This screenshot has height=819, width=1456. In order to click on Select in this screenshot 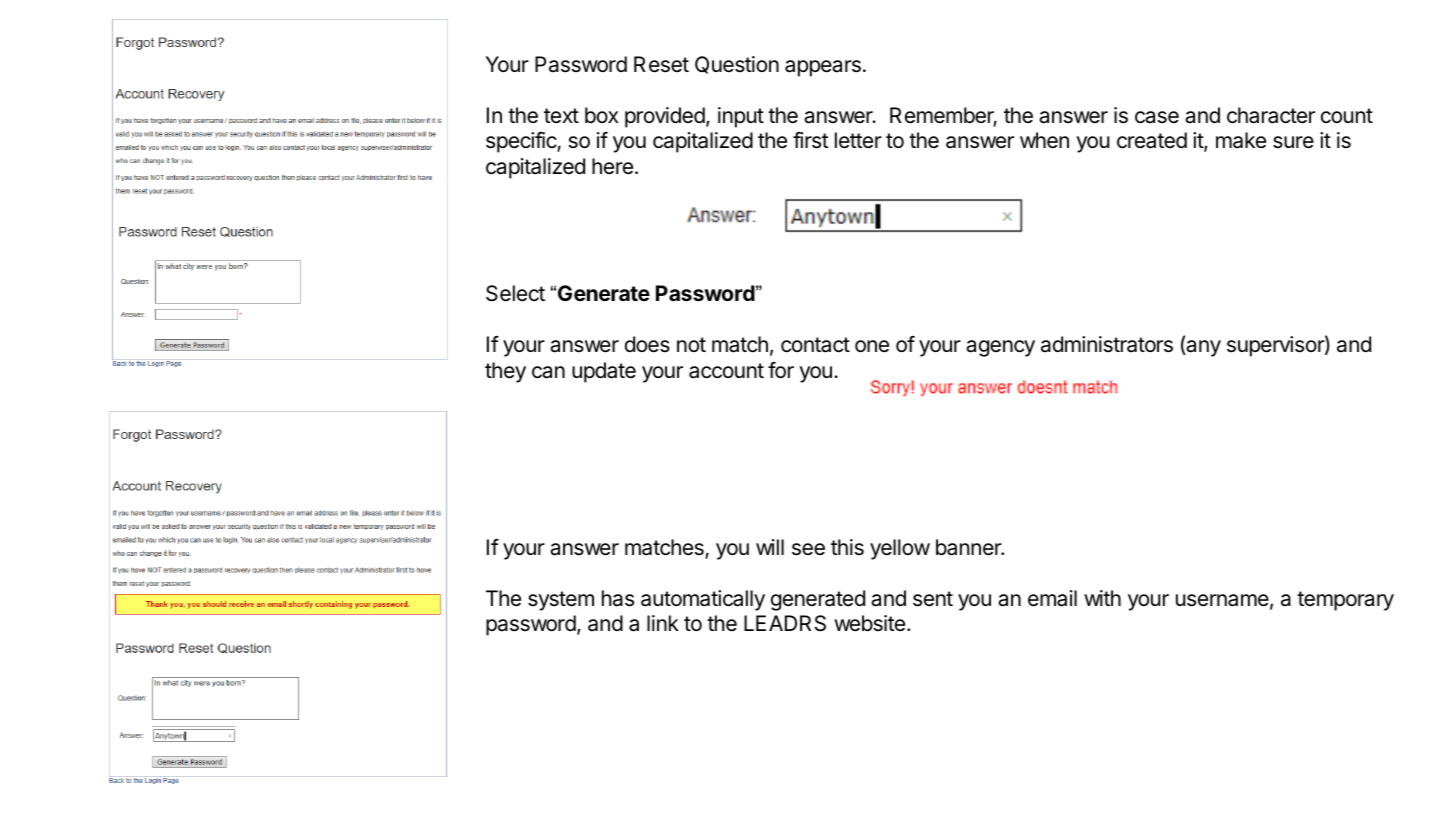, I will do `click(515, 293)`.
